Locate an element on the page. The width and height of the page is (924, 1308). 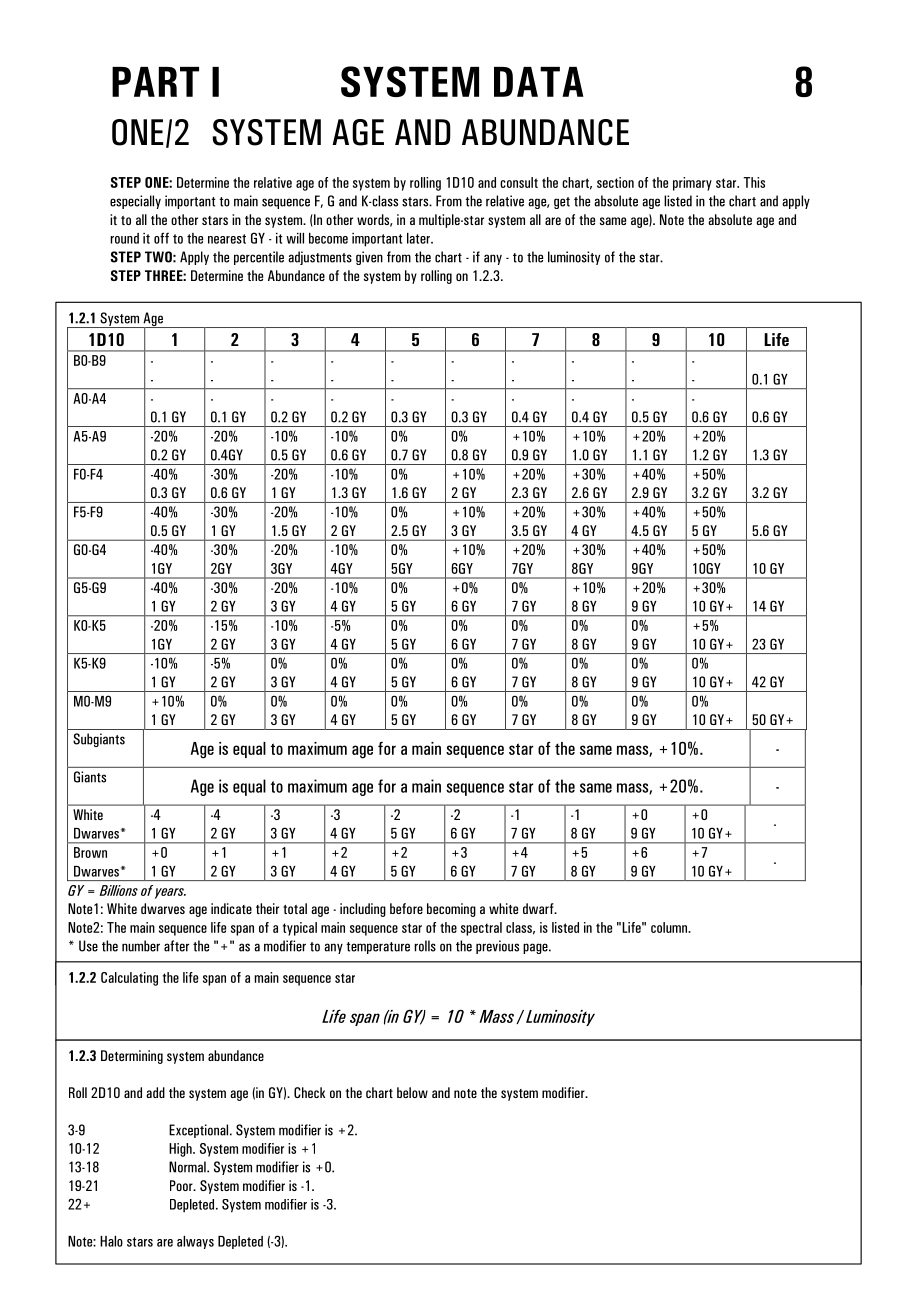
previous is located at coordinates (497, 947).
